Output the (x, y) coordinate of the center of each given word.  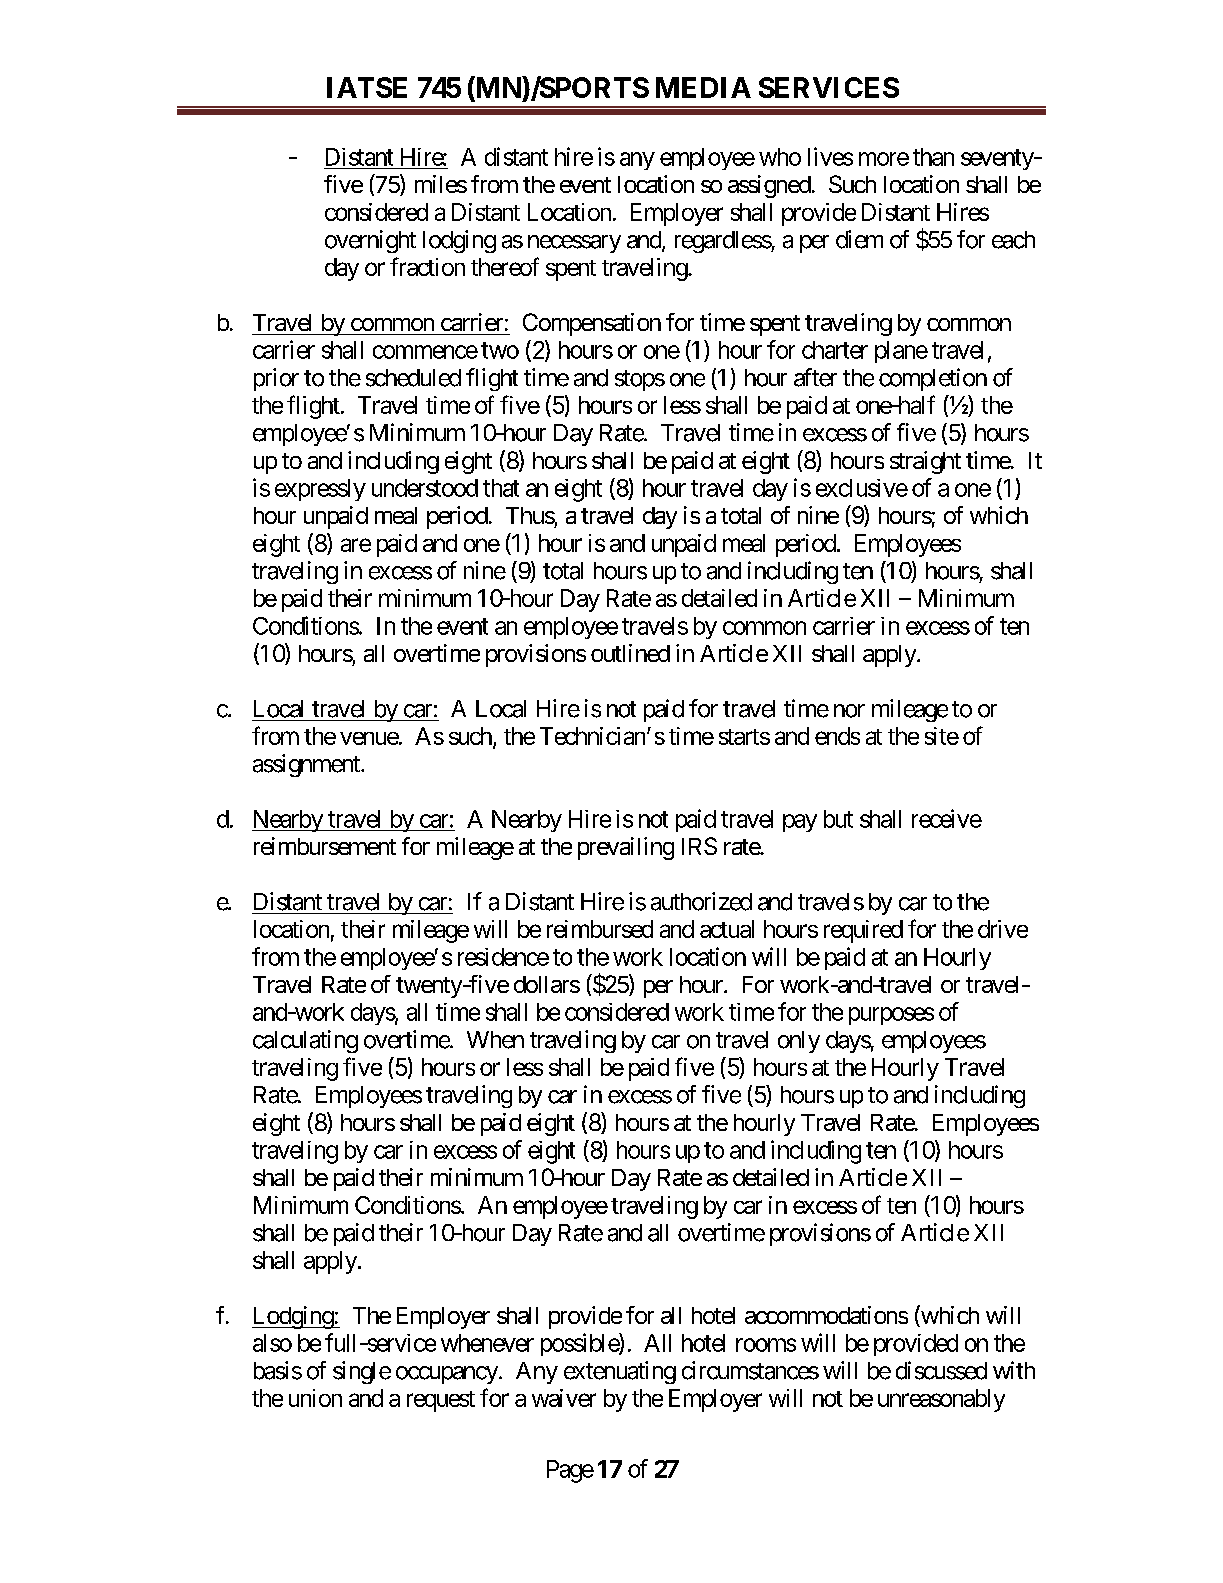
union (315, 1398)
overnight (370, 241)
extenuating (620, 1372)
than (933, 157)
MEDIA (703, 87)
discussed (941, 1370)
